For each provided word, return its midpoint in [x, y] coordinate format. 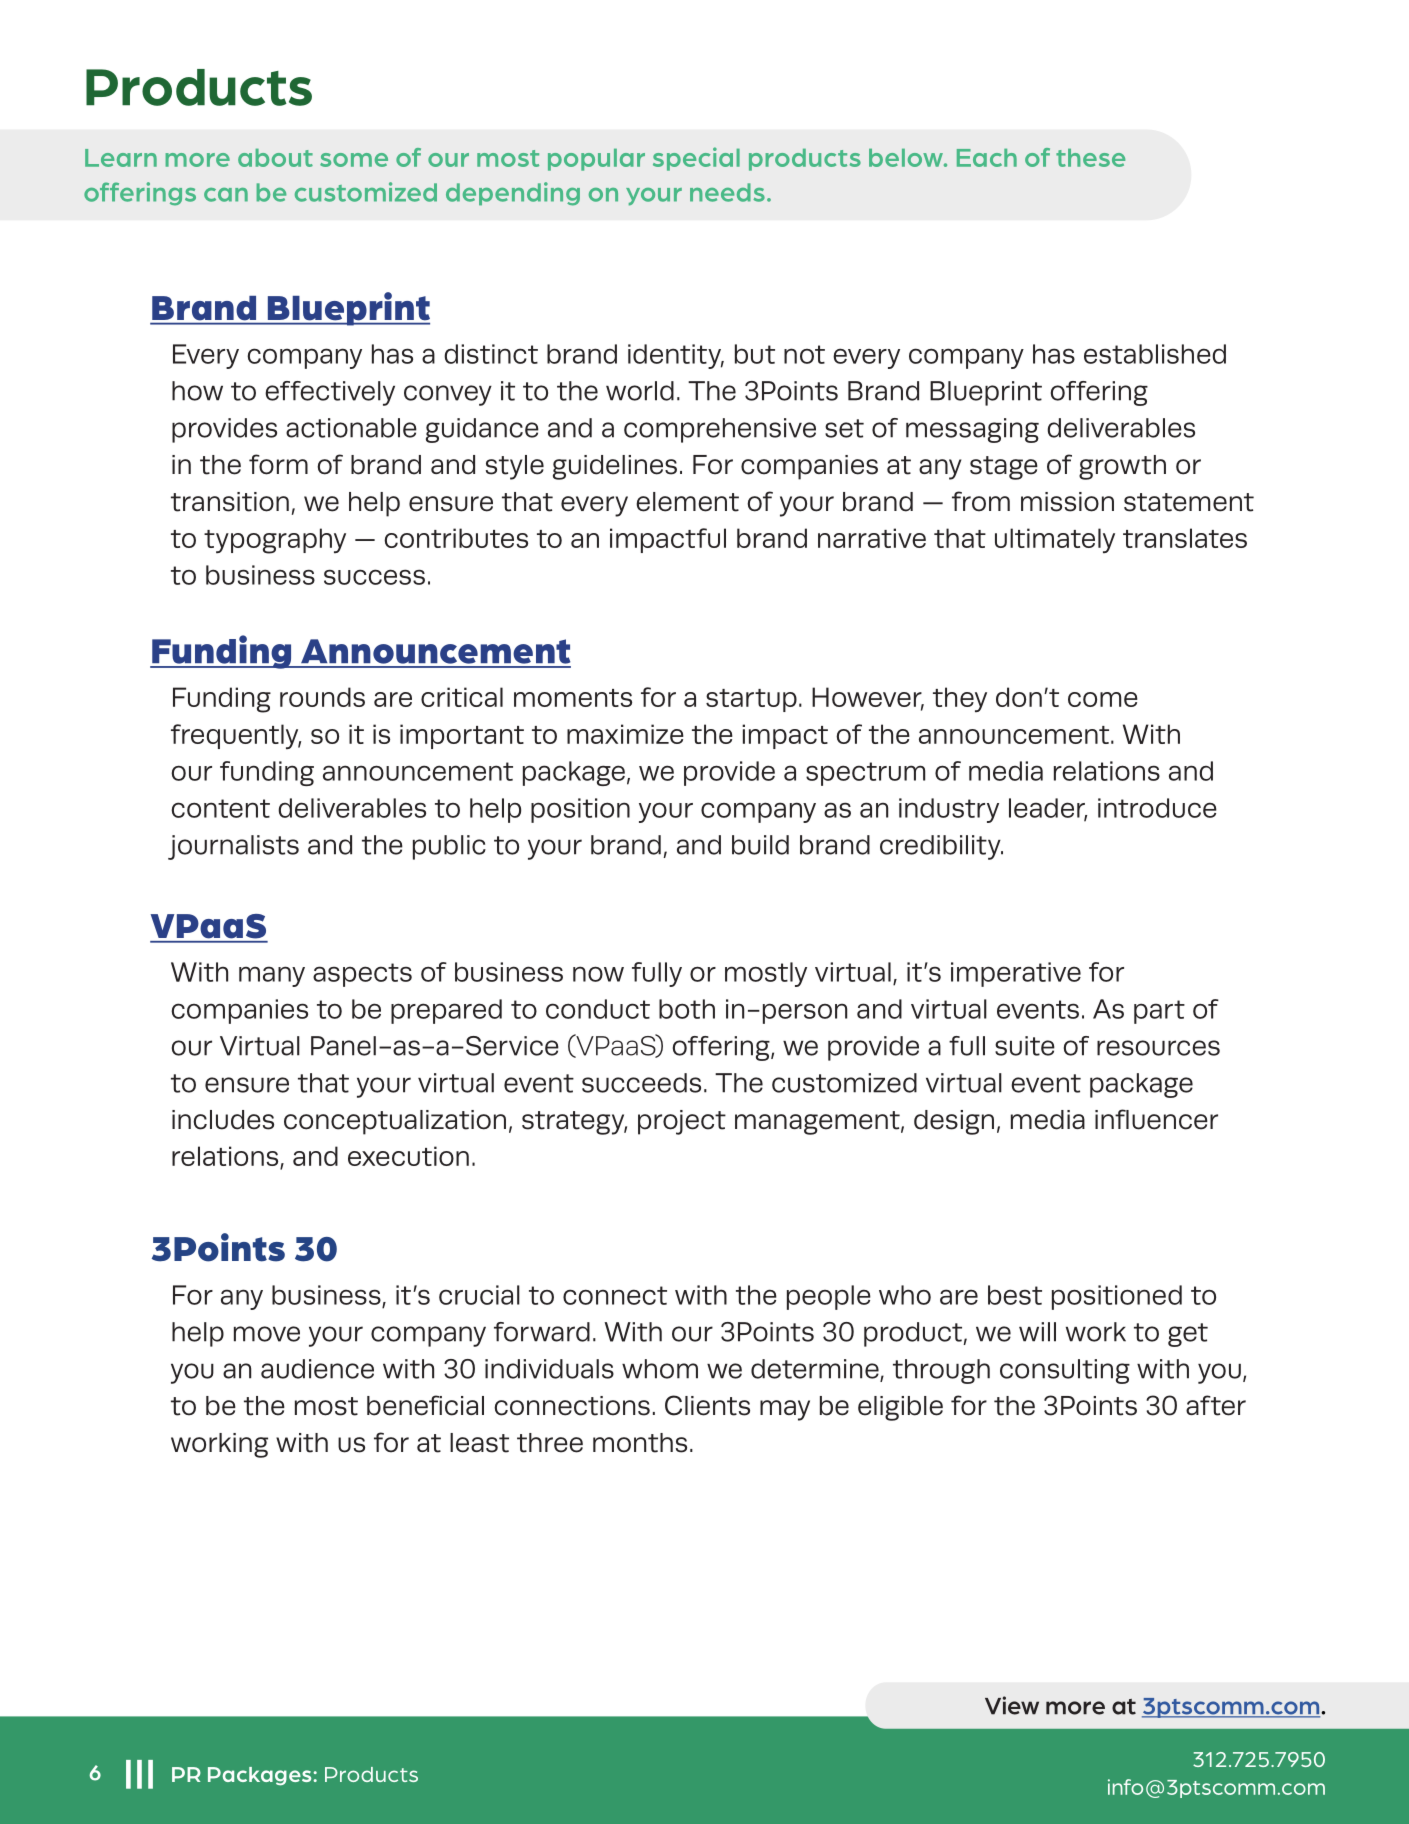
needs [727, 192]
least [479, 1443]
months [640, 1443]
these [1090, 158]
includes [223, 1120]
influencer [1156, 1119]
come [1103, 699]
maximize [625, 734]
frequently [236, 736]
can [226, 195]
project [682, 1122]
